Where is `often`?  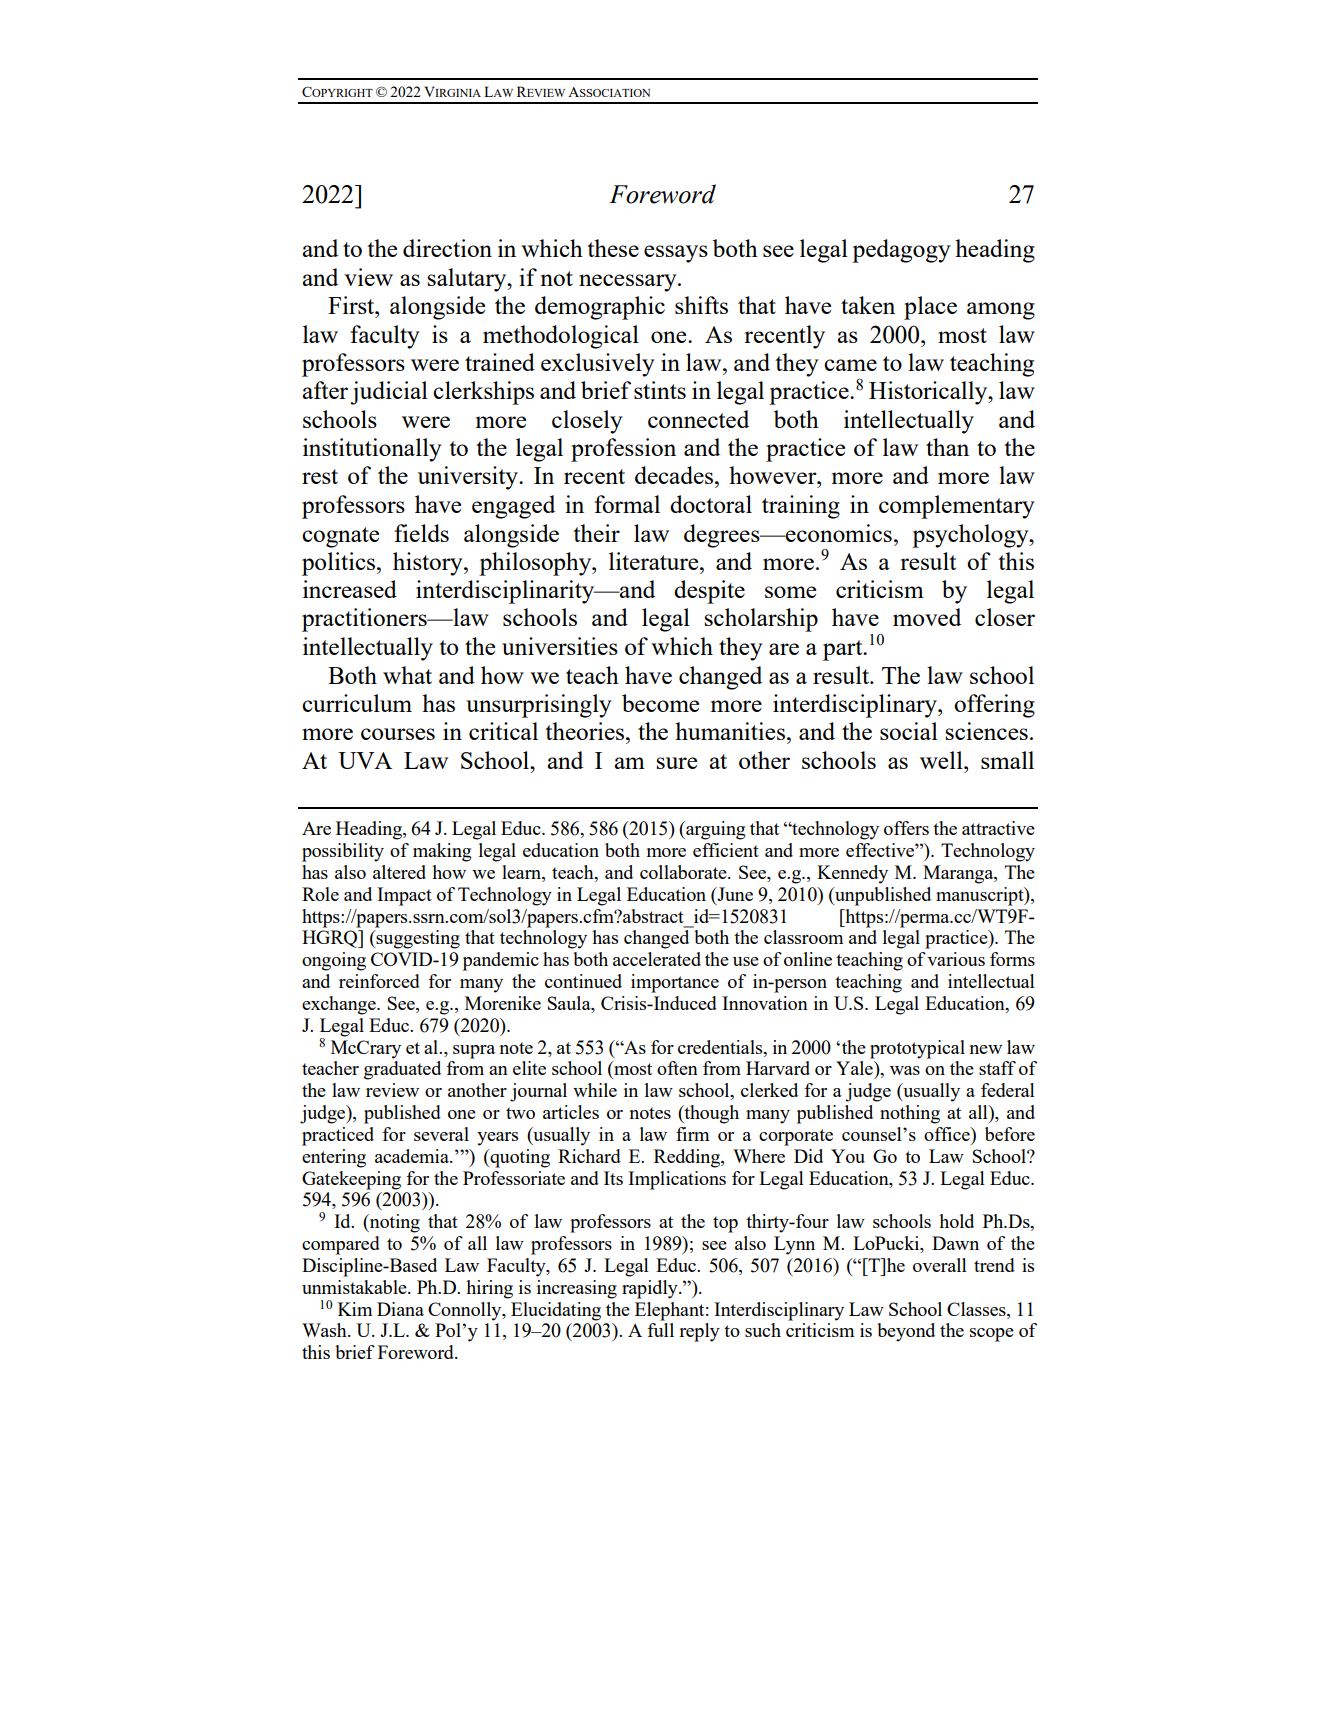 often is located at coordinates (677, 1068).
